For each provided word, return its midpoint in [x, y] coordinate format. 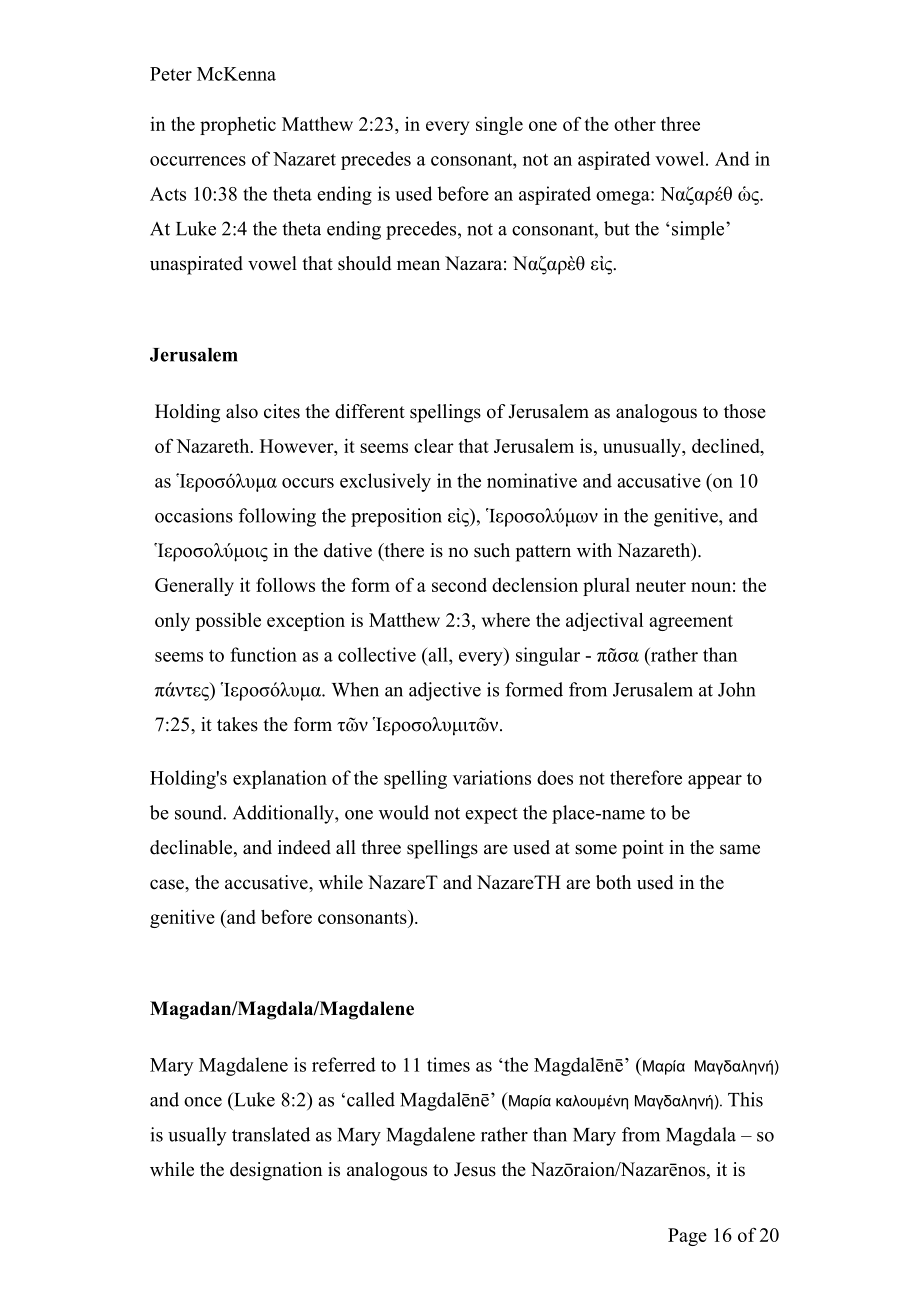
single [499, 125]
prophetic [238, 126]
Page [687, 1237]
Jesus [475, 1169]
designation [276, 1171]
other [635, 123]
